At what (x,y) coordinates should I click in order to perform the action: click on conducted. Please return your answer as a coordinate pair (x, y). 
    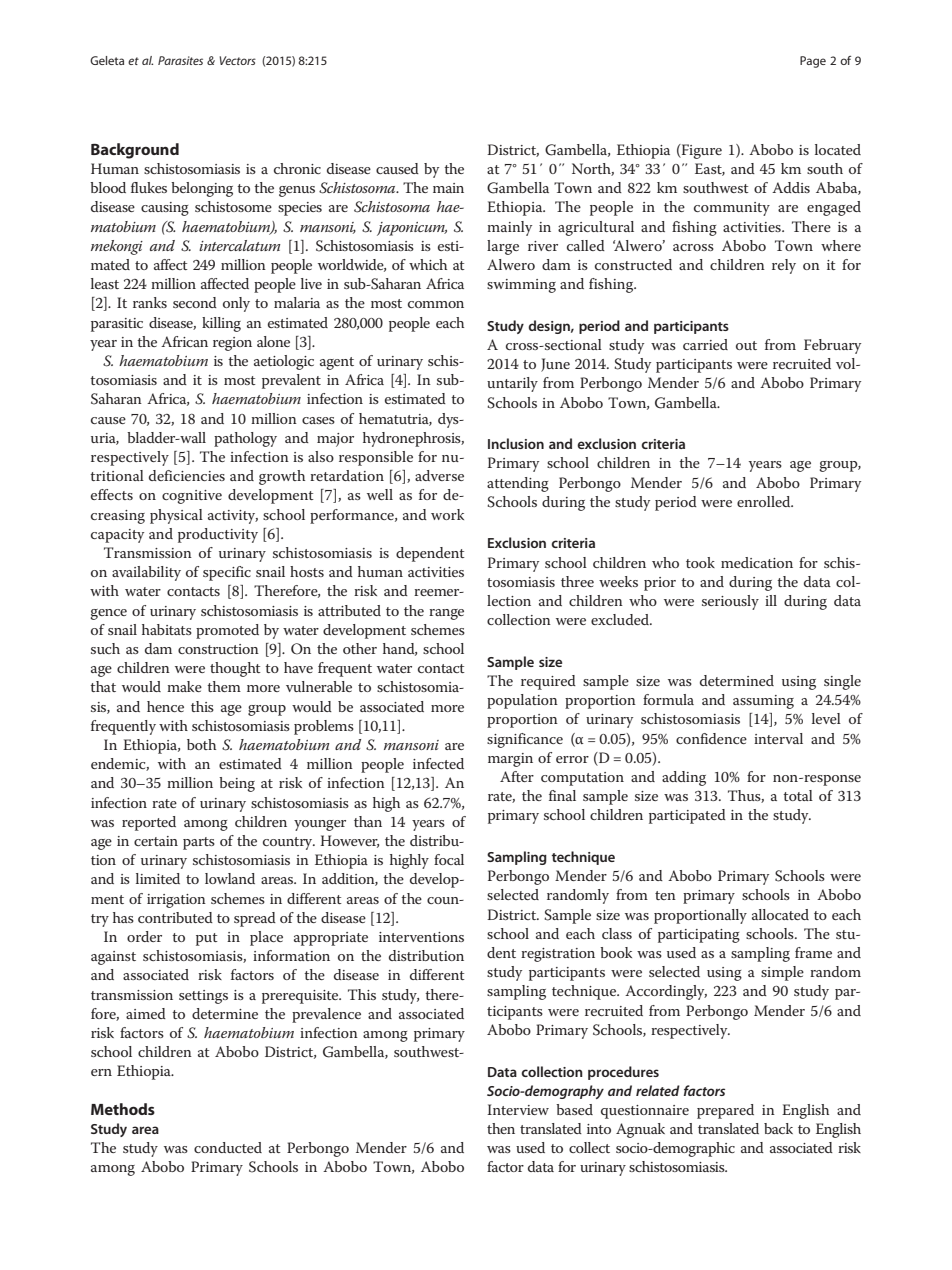
    Looking at the image, I should click on (228, 1147).
